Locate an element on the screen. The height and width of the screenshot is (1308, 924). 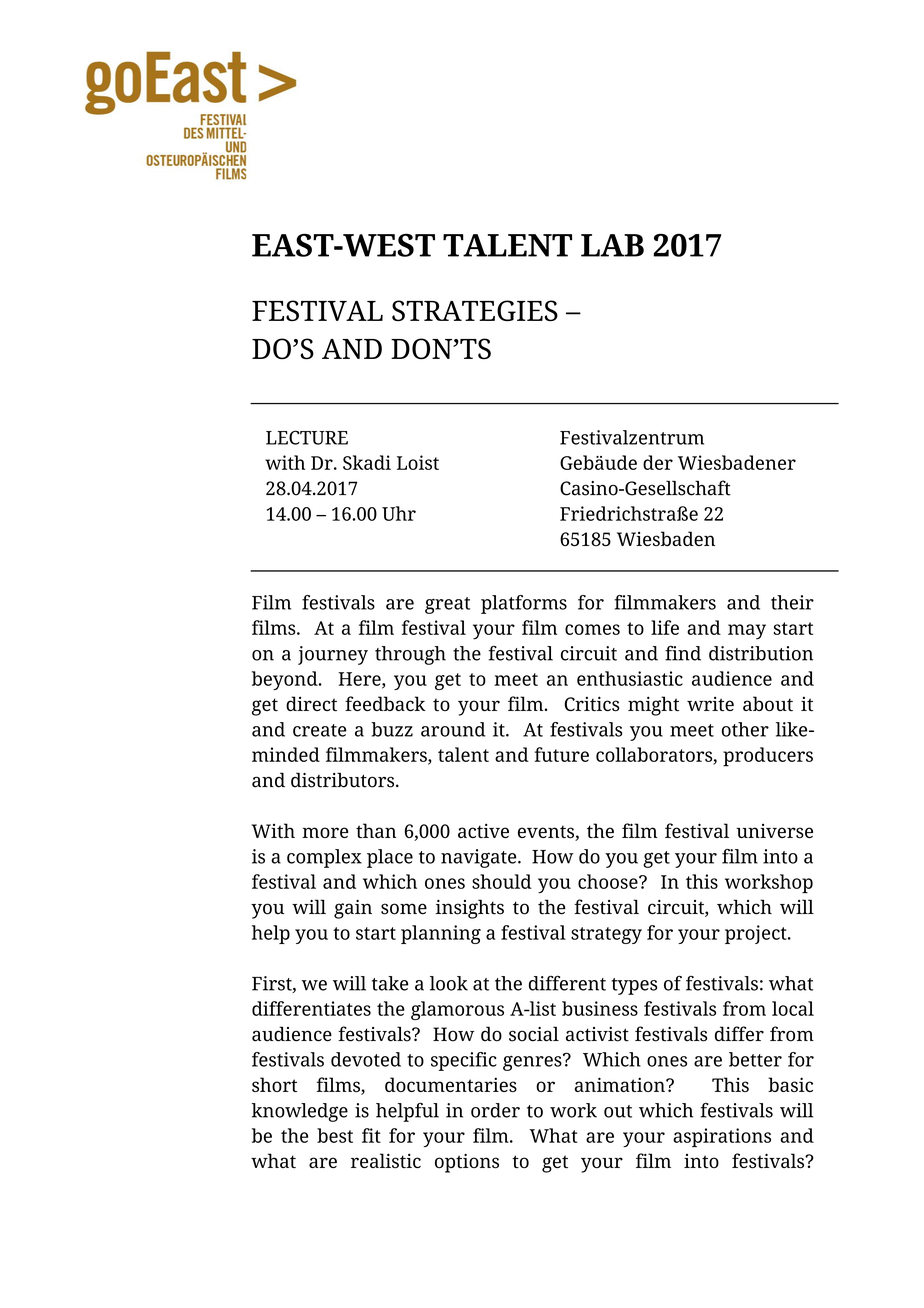
order is located at coordinates (495, 1110).
